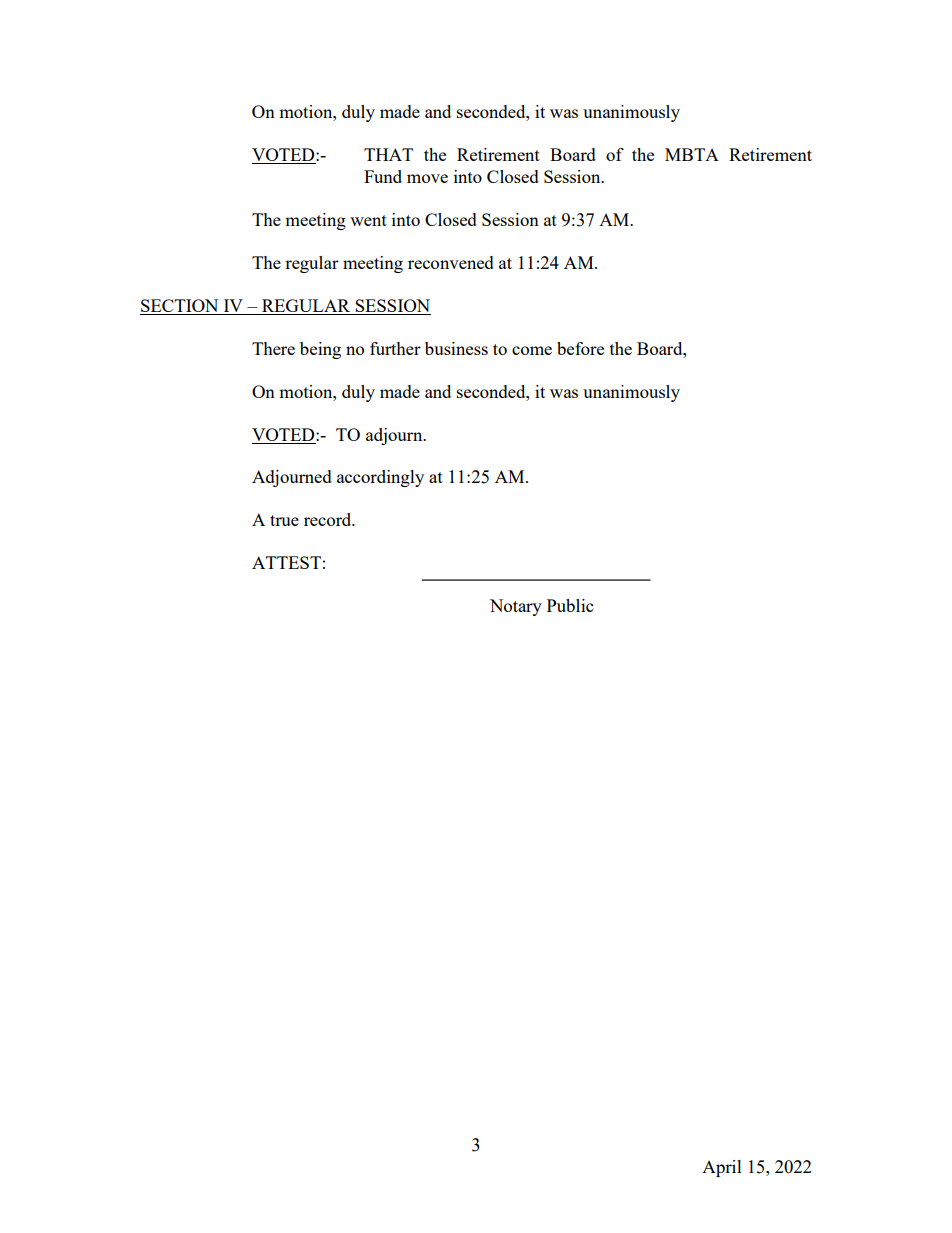 This screenshot has width=952, height=1233. What do you see at coordinates (368, 220) in the screenshot?
I see `went` at bounding box center [368, 220].
